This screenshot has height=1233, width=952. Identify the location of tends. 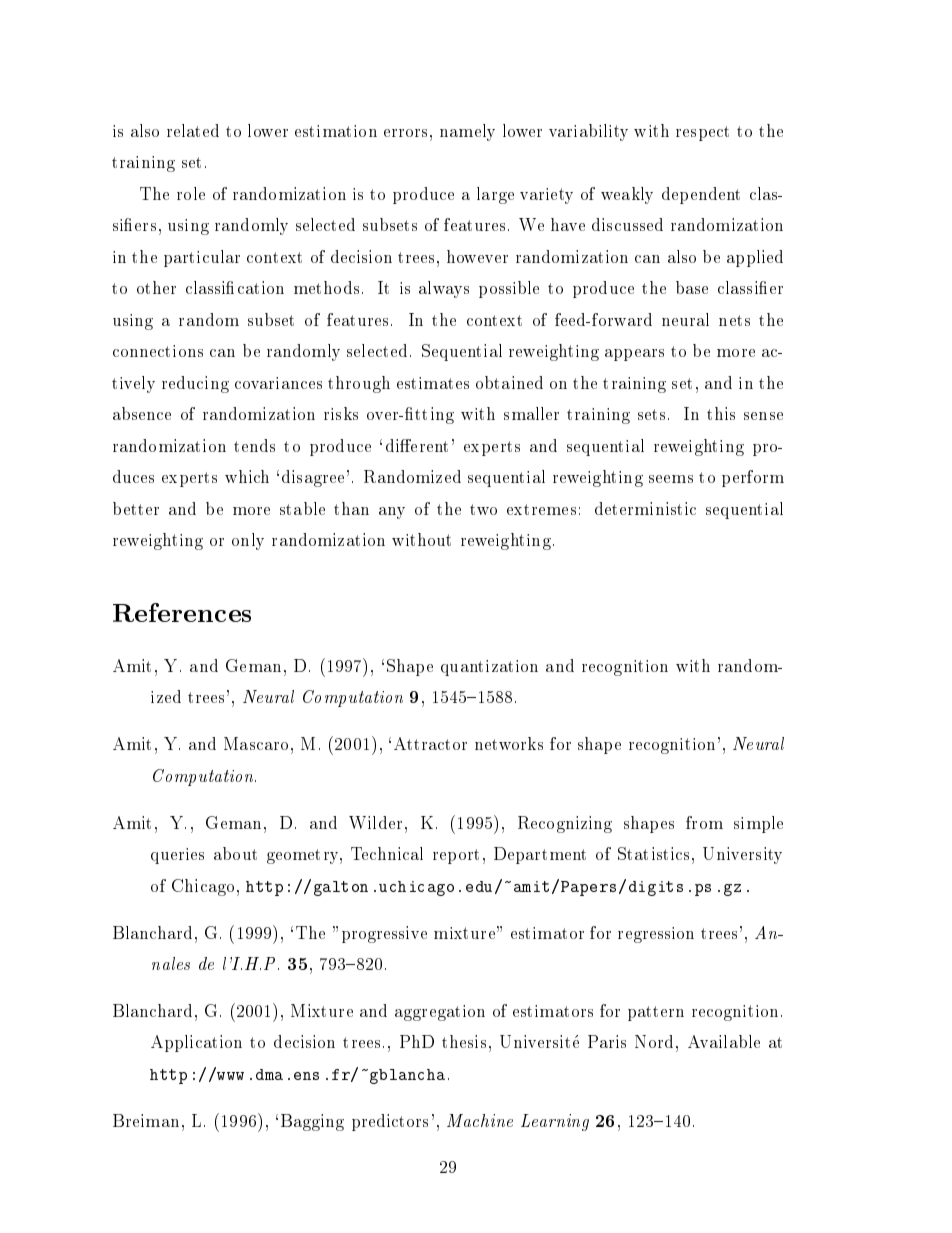
(254, 445).
